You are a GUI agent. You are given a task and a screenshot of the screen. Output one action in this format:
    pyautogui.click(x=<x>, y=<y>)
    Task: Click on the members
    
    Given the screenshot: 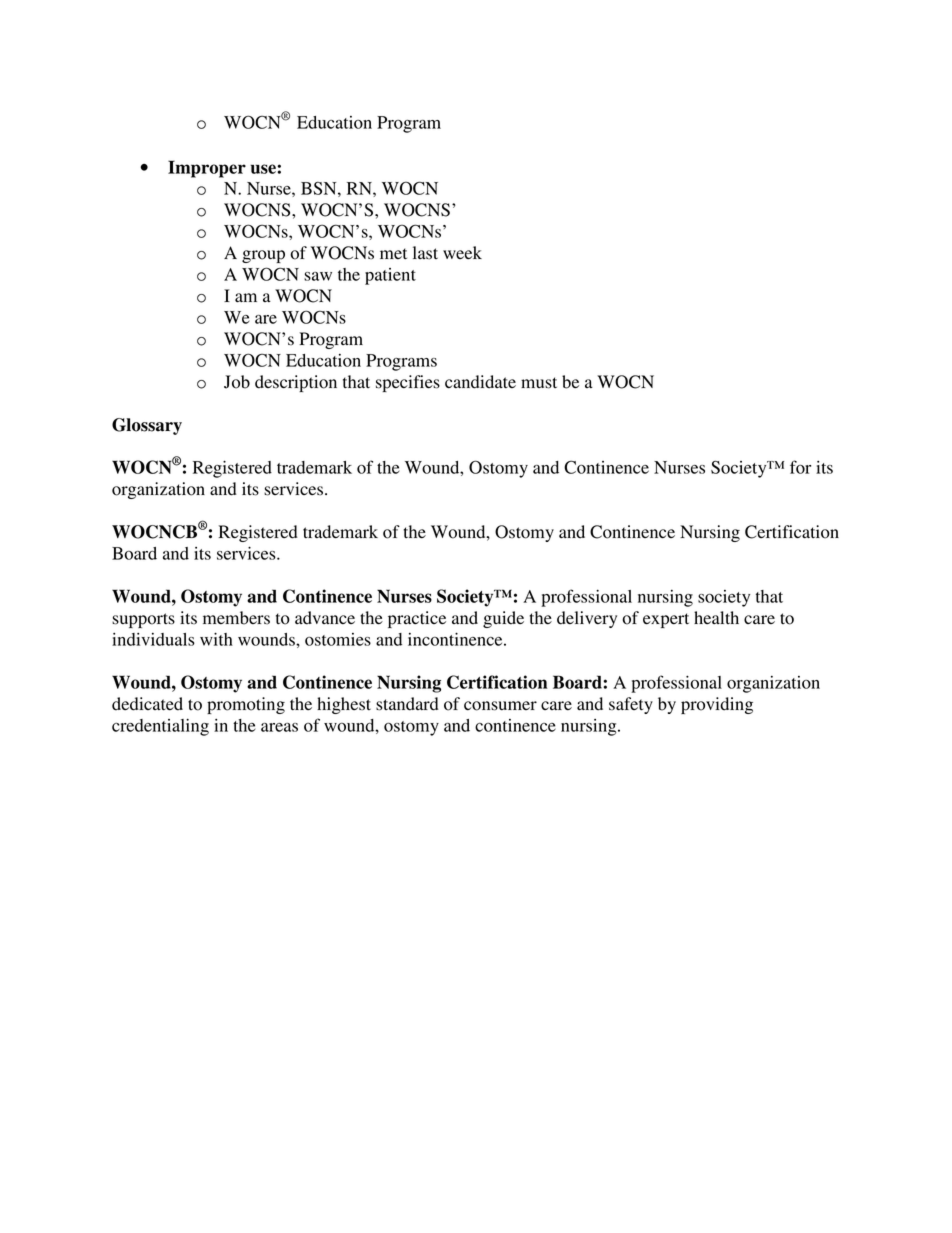 What is the action you would take?
    pyautogui.click(x=236, y=618)
